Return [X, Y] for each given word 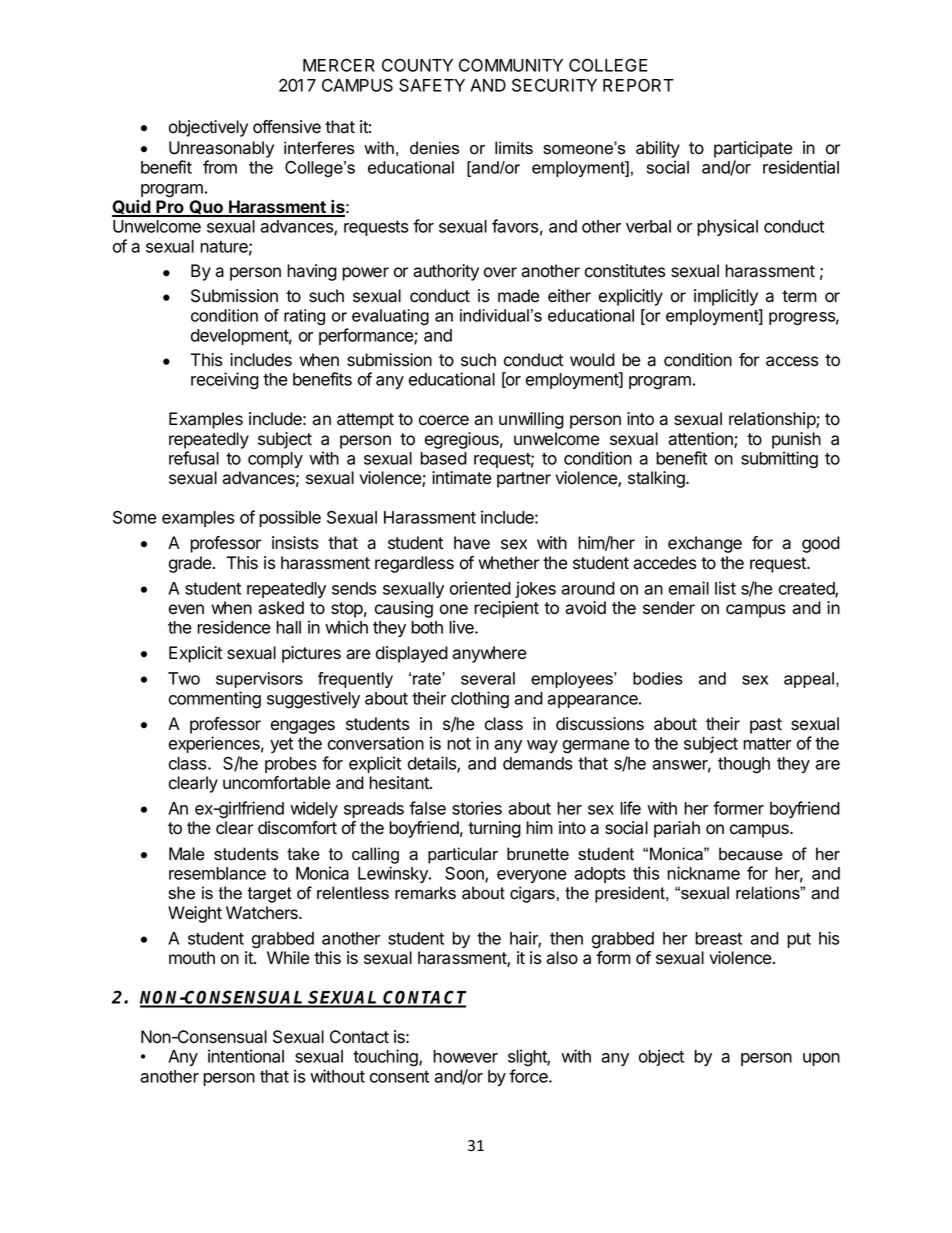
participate [753, 149]
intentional [246, 1056]
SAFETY [432, 85]
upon [821, 1059]
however [465, 1056]
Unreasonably [221, 149]
